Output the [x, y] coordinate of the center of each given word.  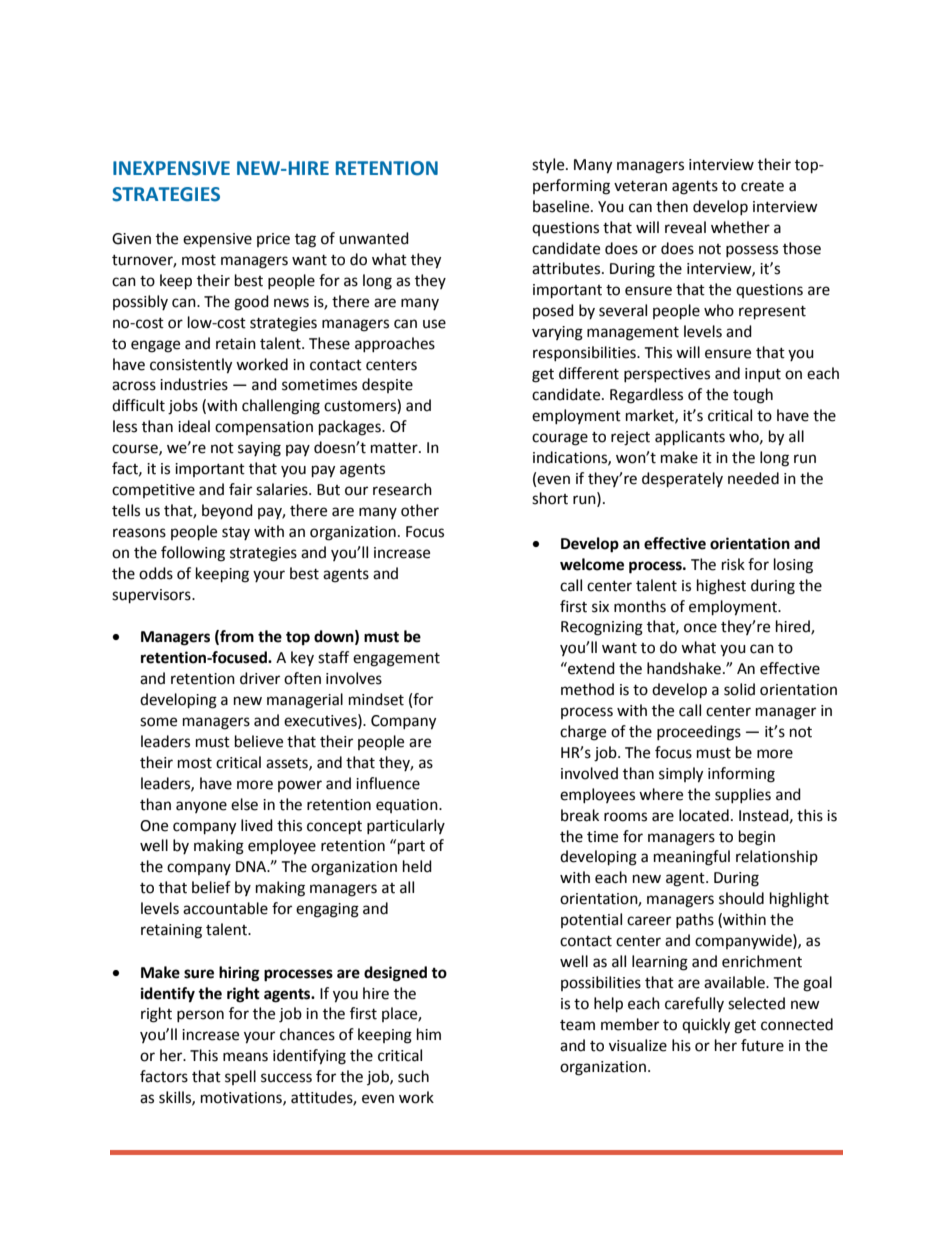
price [273, 240]
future [762, 1045]
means [245, 1057]
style [549, 165]
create [762, 186]
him [429, 1034]
